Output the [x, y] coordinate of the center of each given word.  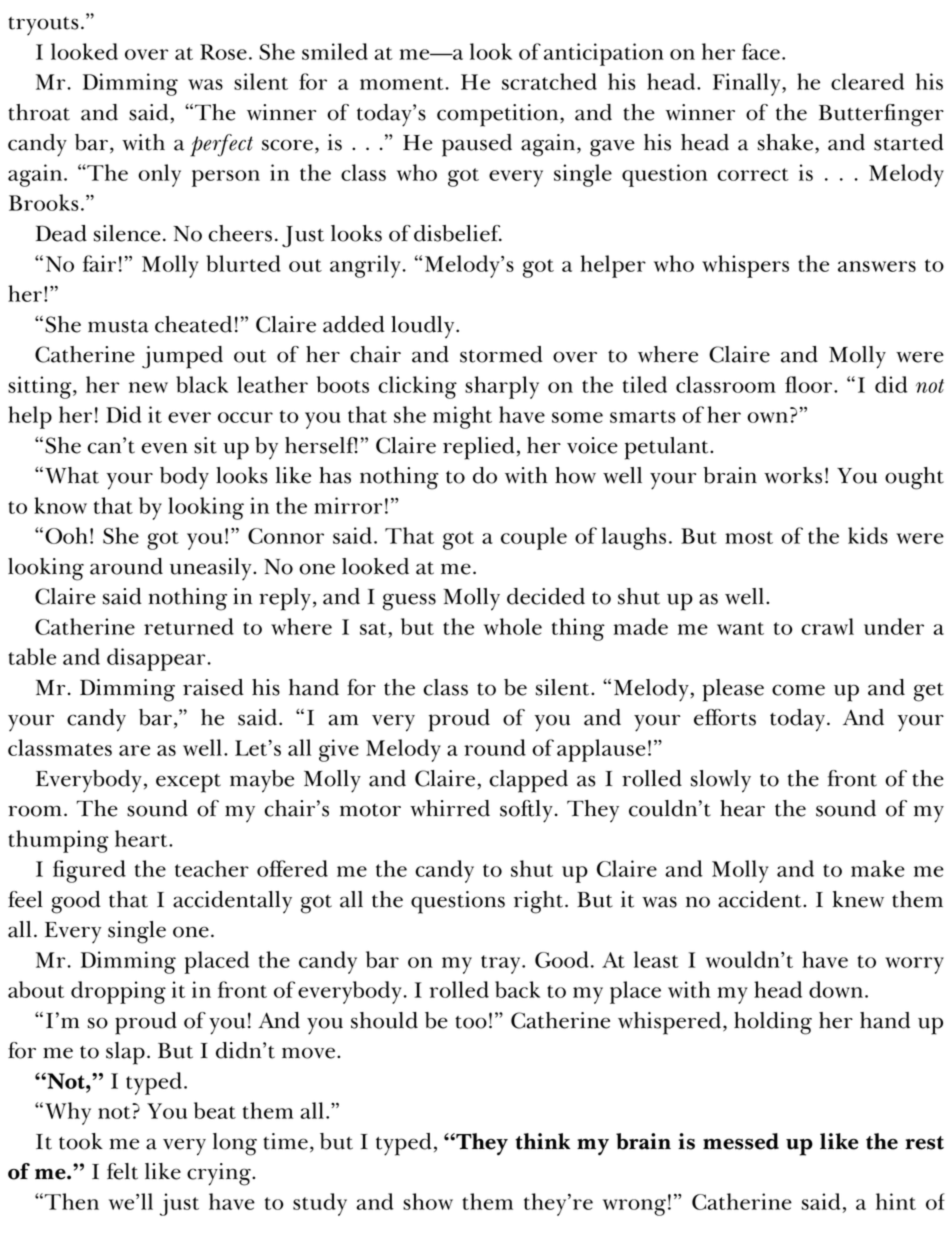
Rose [223, 52]
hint [896, 1201]
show [428, 1201]
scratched [549, 81]
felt [122, 1171]
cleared [867, 81]
